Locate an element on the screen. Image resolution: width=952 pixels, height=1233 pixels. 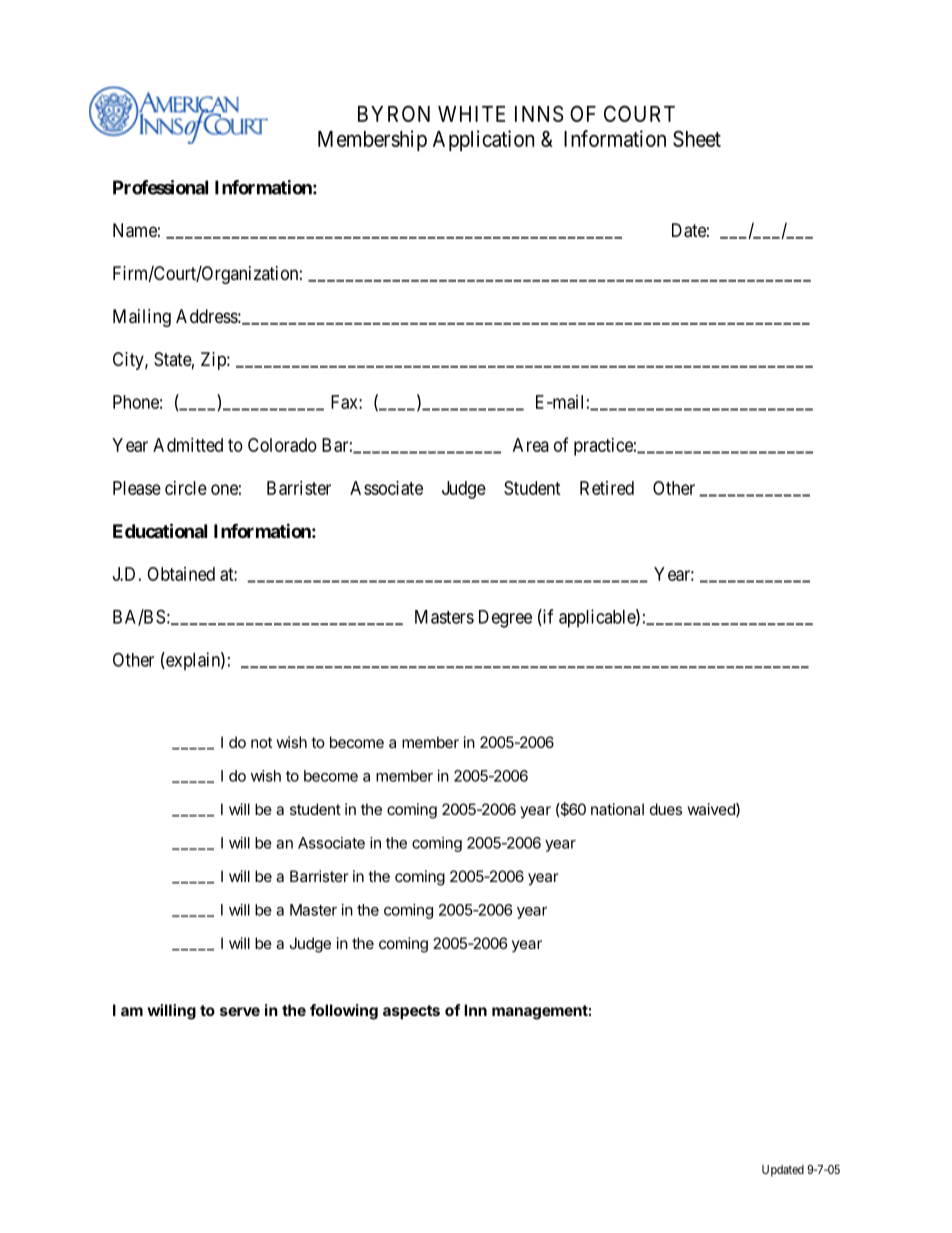
Area is located at coordinates (531, 445).
